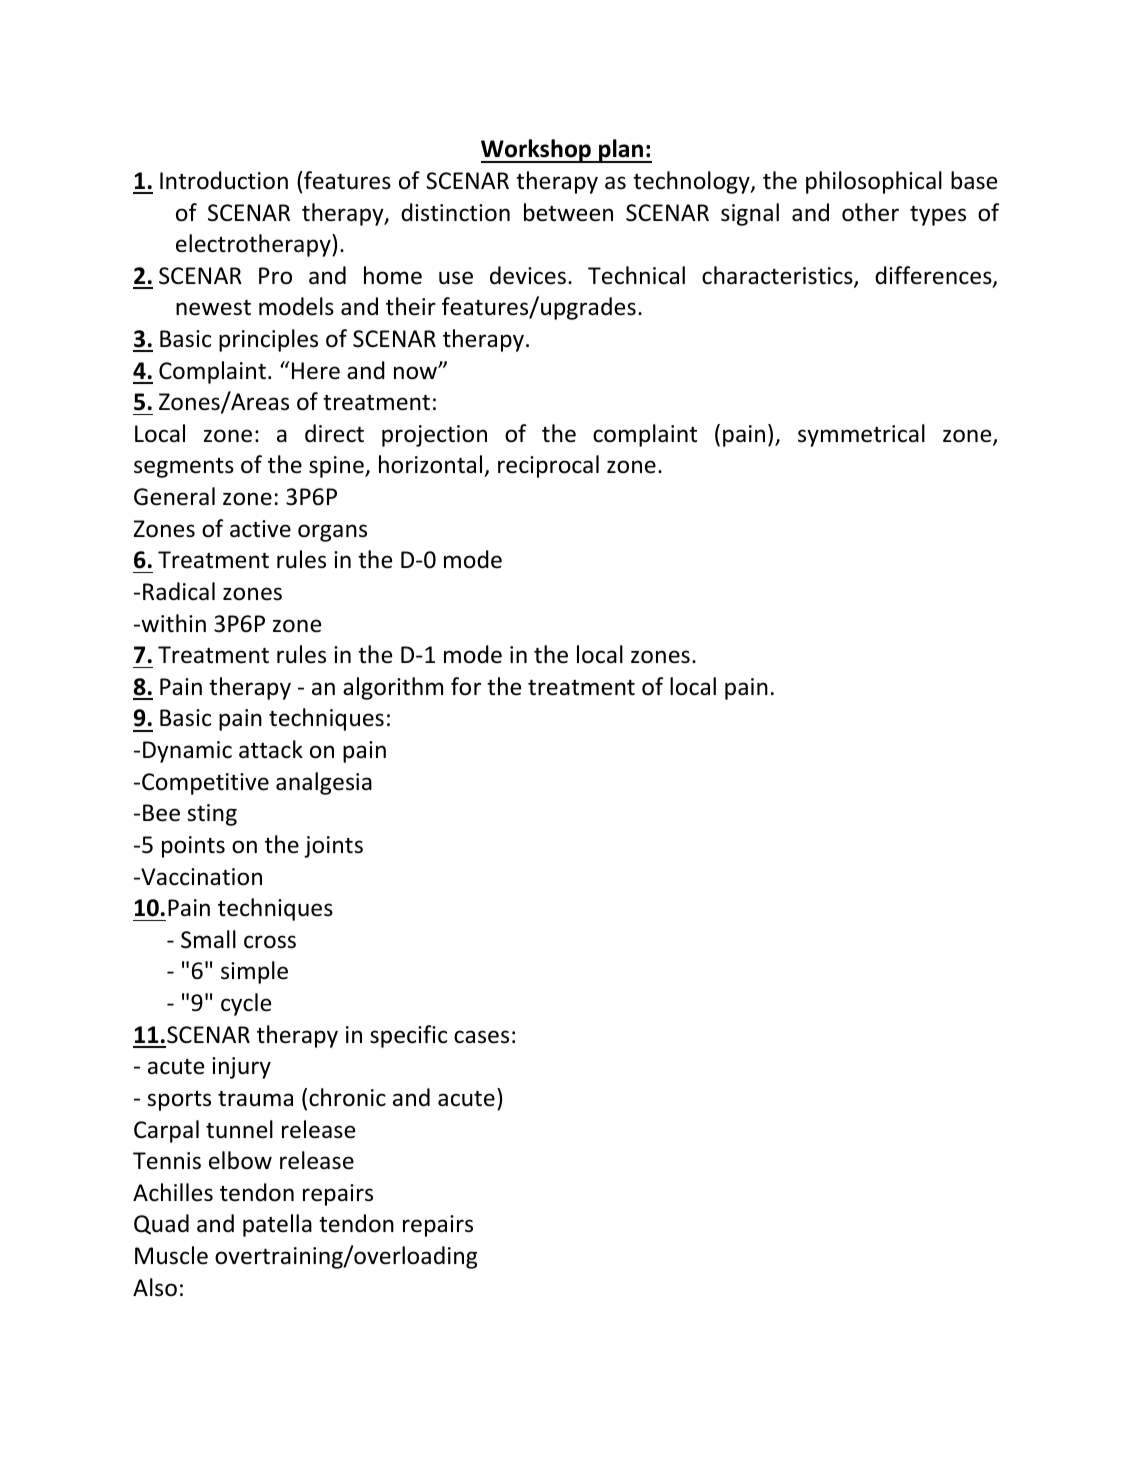  Describe the element at coordinates (200, 877) in the screenshot. I see `Vaccination` at that location.
